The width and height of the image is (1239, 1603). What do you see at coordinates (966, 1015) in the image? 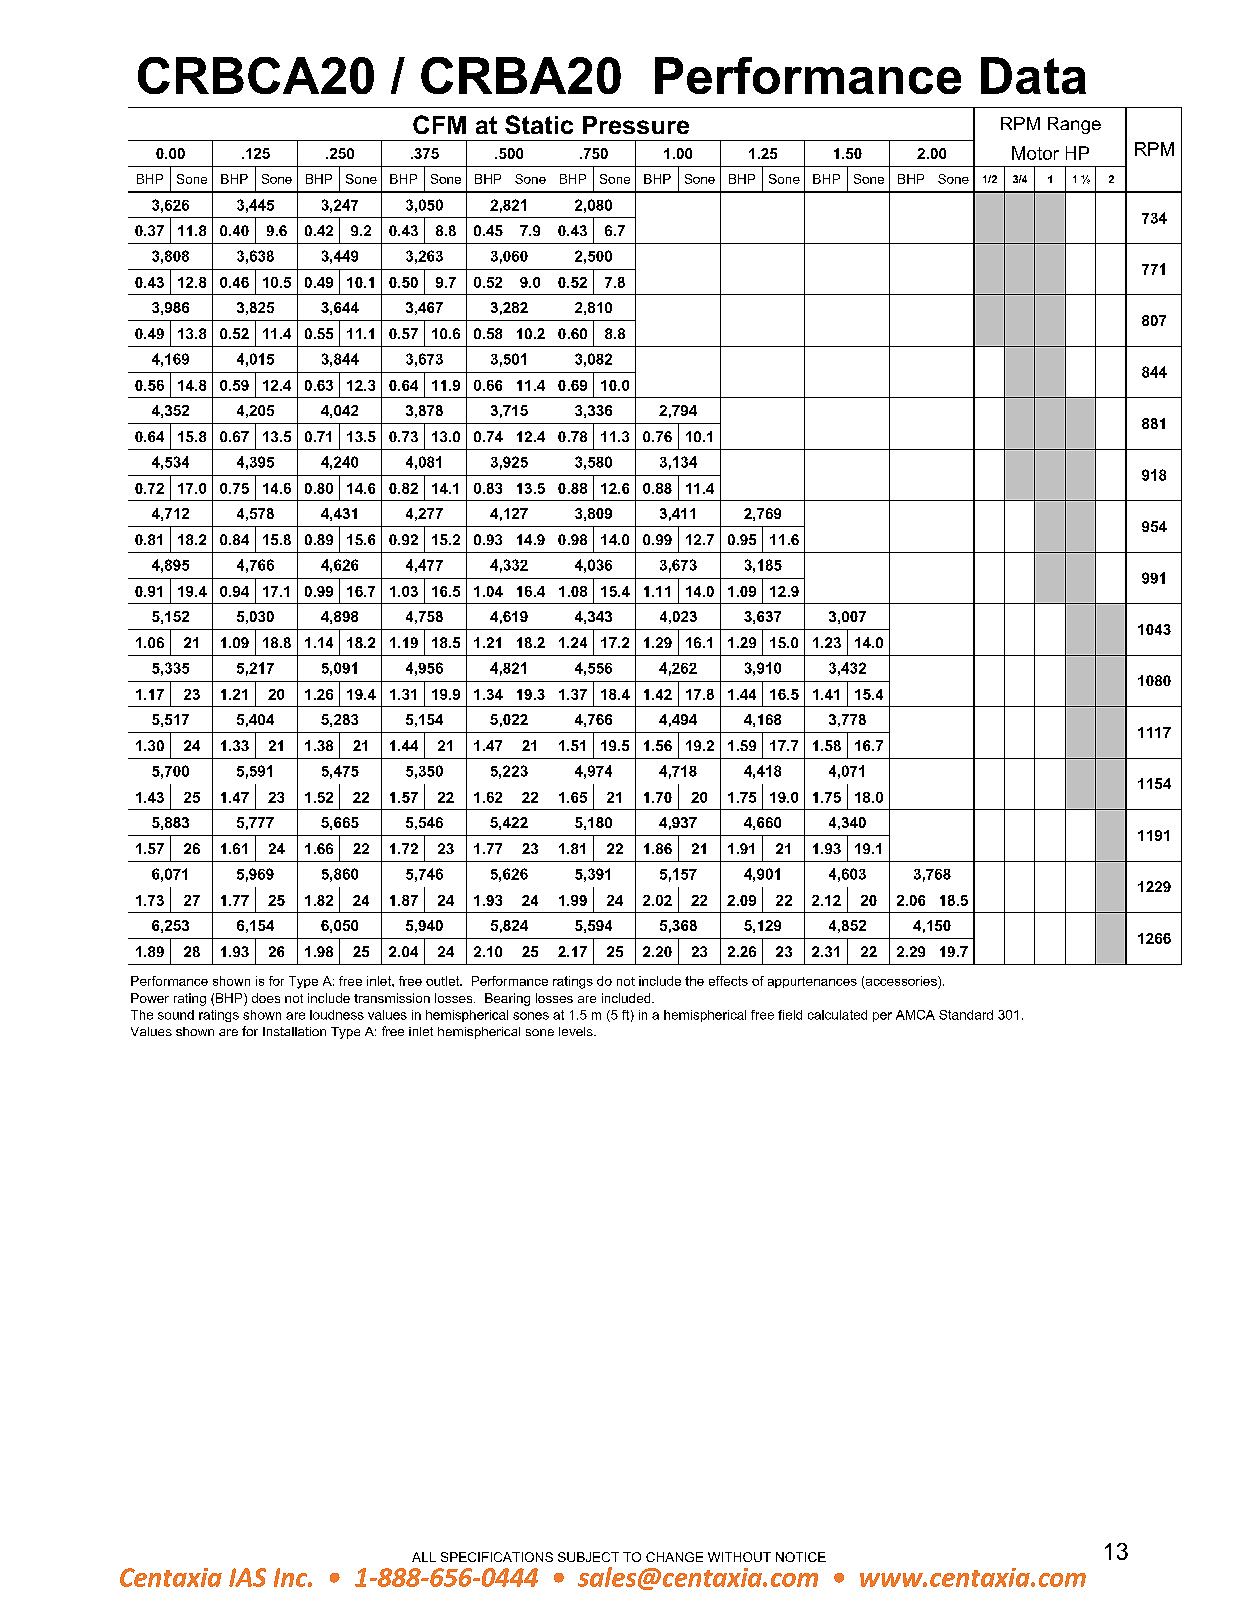
I see `Standard` at bounding box center [966, 1015].
